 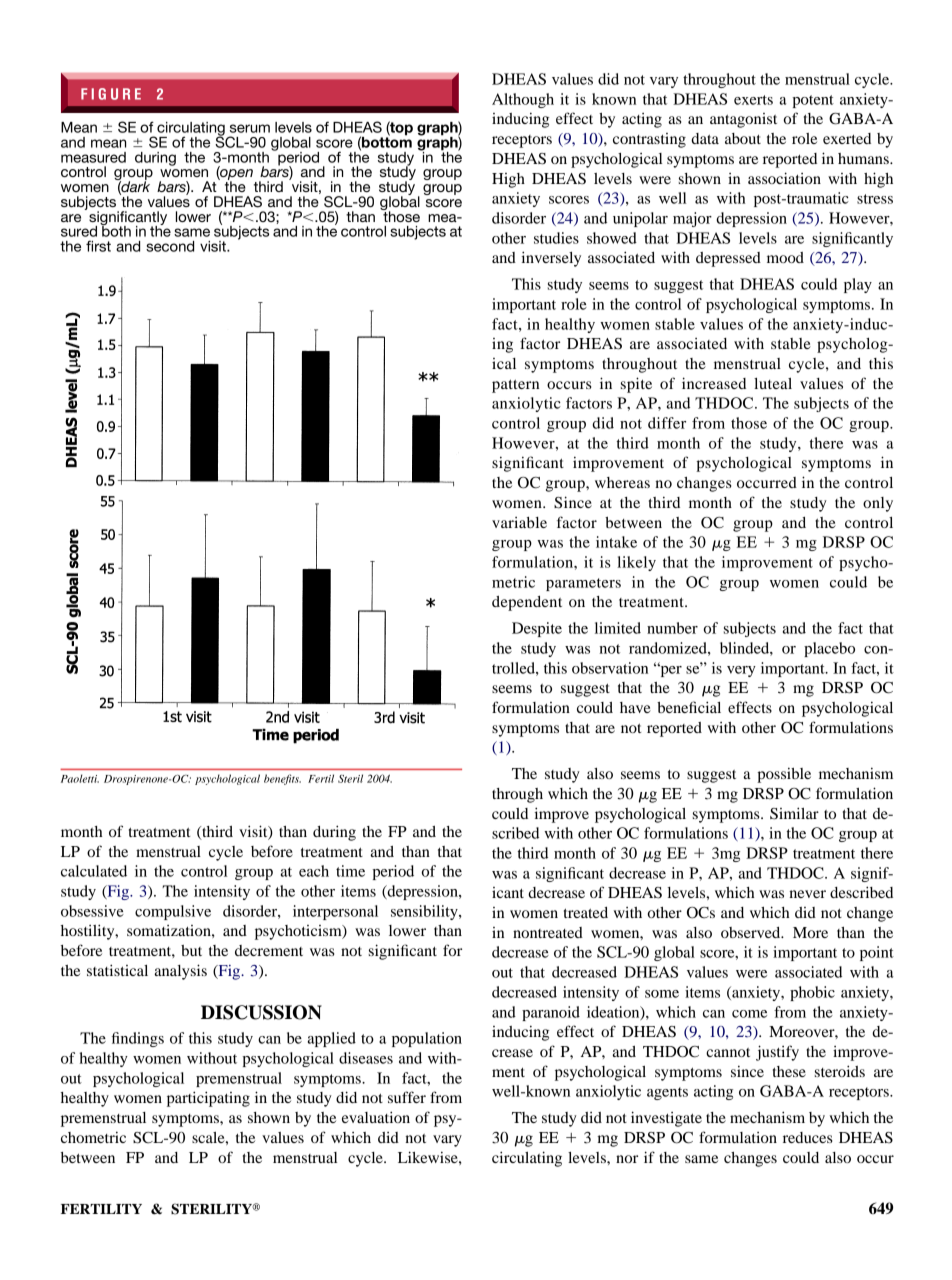 I want to click on variable, so click(x=519, y=522).
